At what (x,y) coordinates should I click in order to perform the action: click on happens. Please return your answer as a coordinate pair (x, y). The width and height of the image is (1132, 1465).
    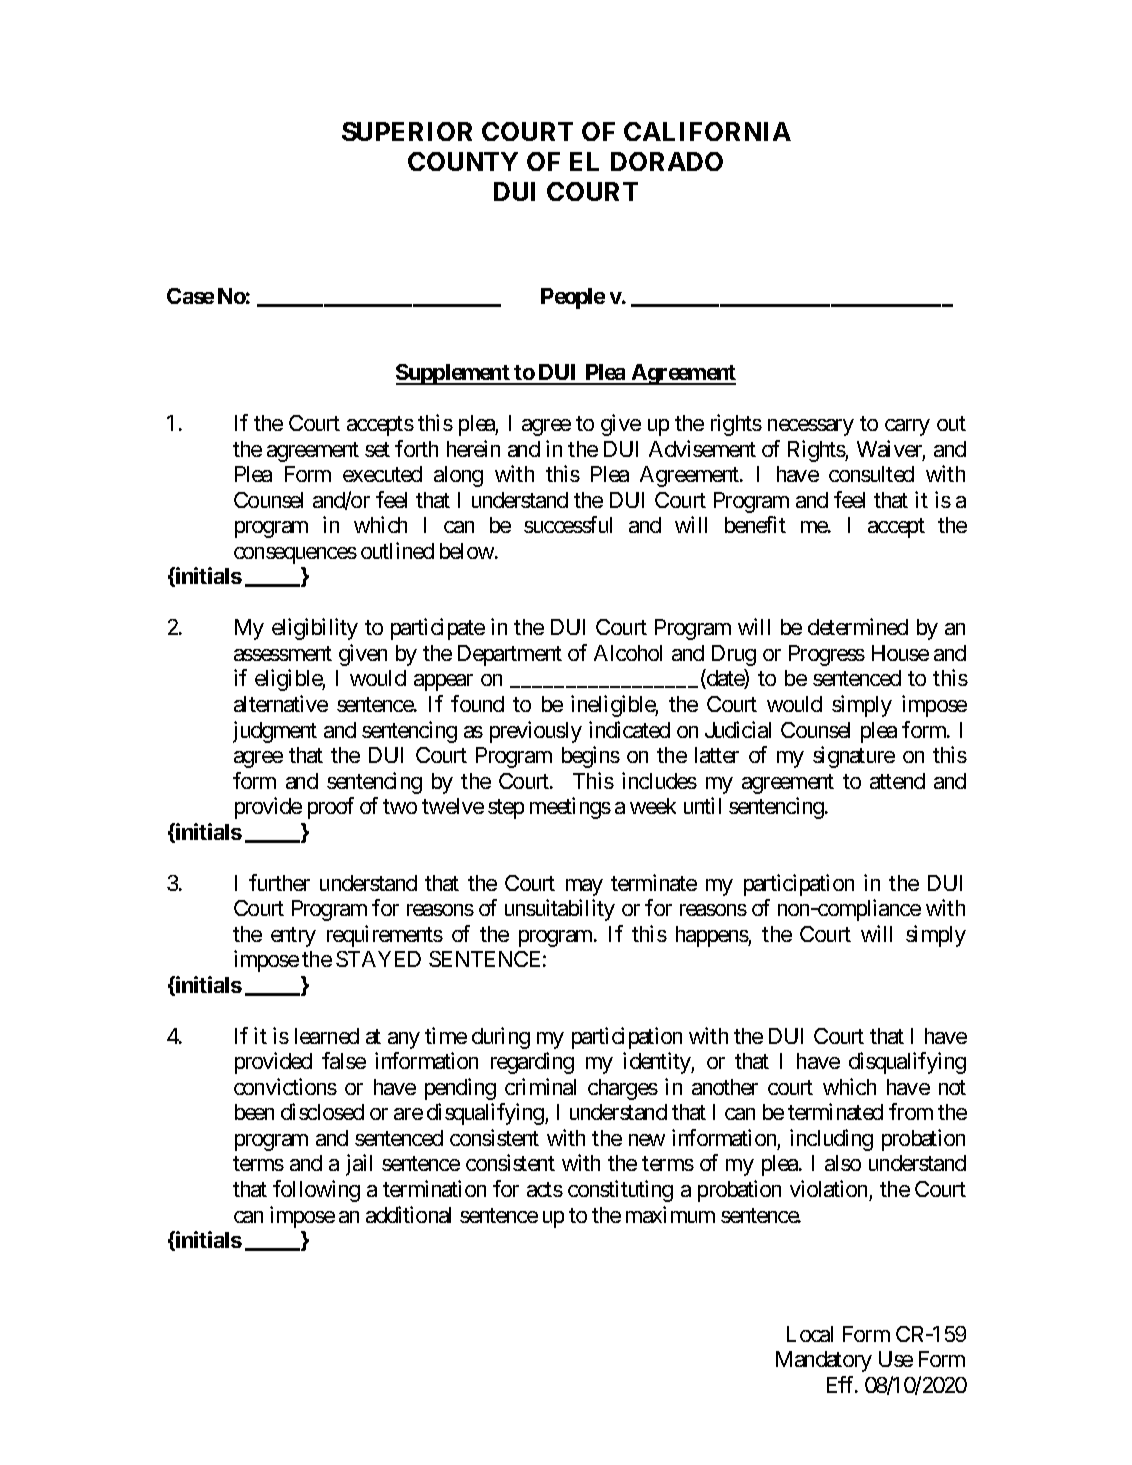
    Looking at the image, I should click on (712, 936).
